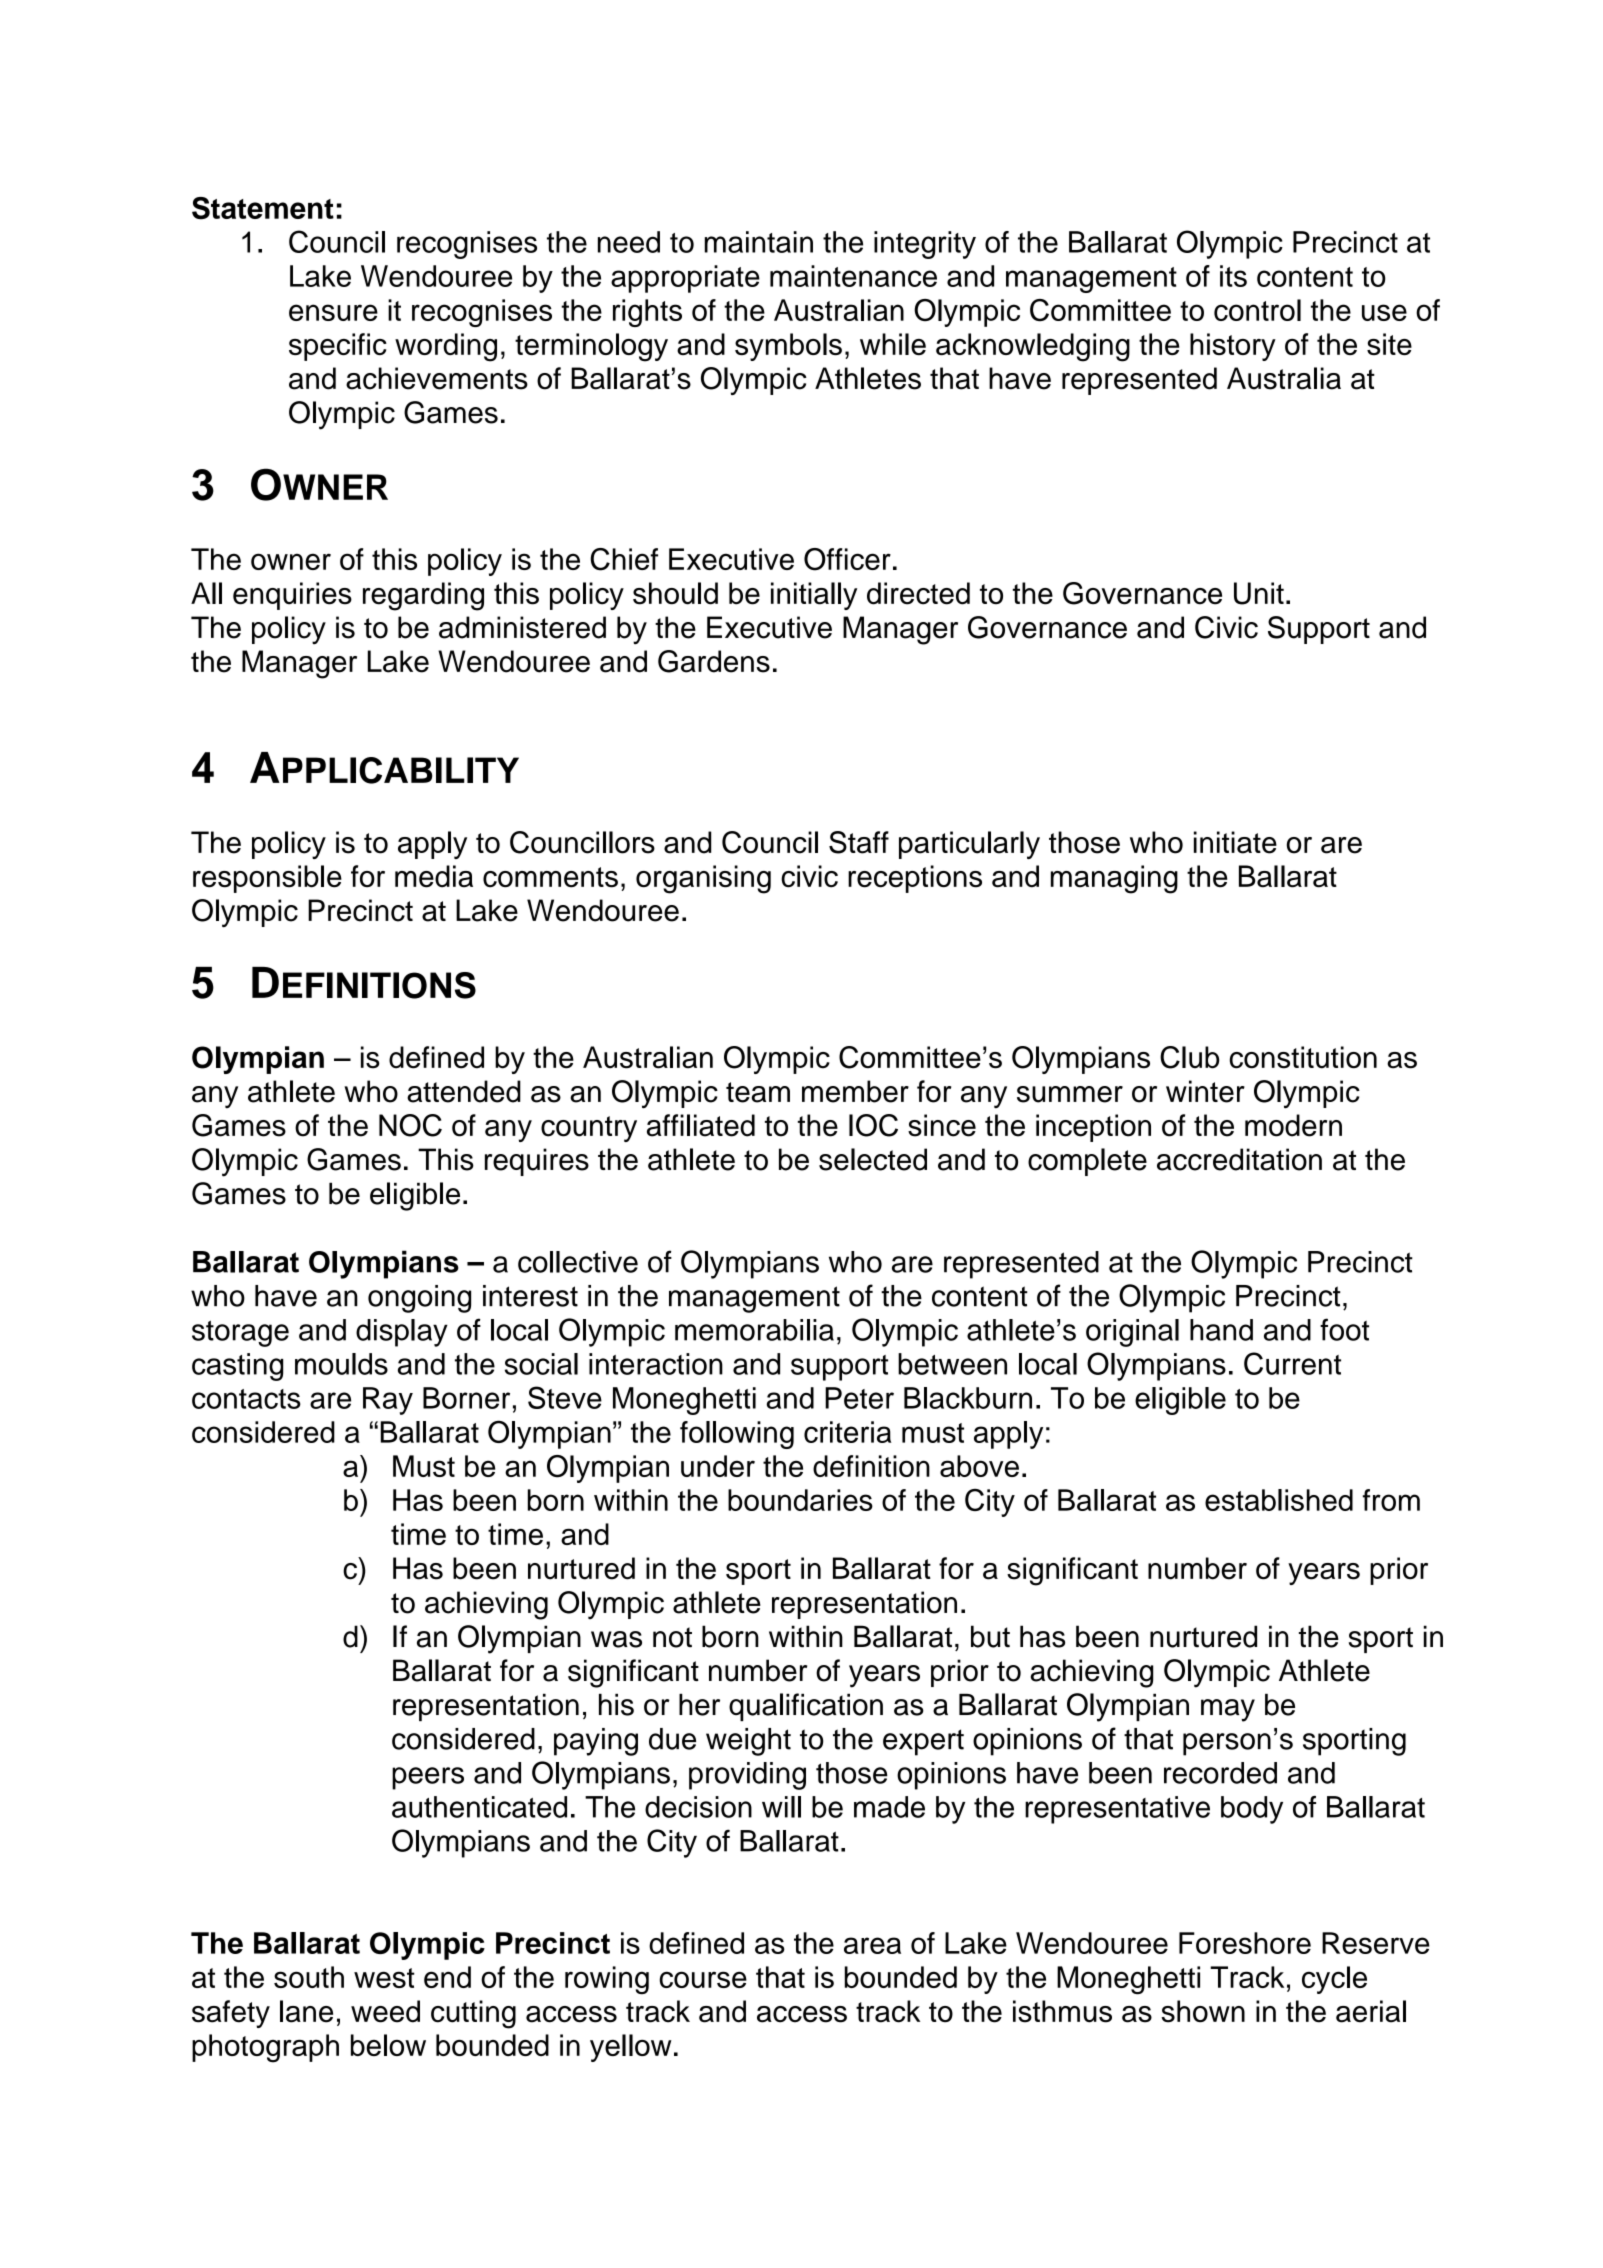 The height and width of the screenshot is (2268, 1603). What do you see at coordinates (410, 1125) in the screenshot?
I see `NOC` at bounding box center [410, 1125].
